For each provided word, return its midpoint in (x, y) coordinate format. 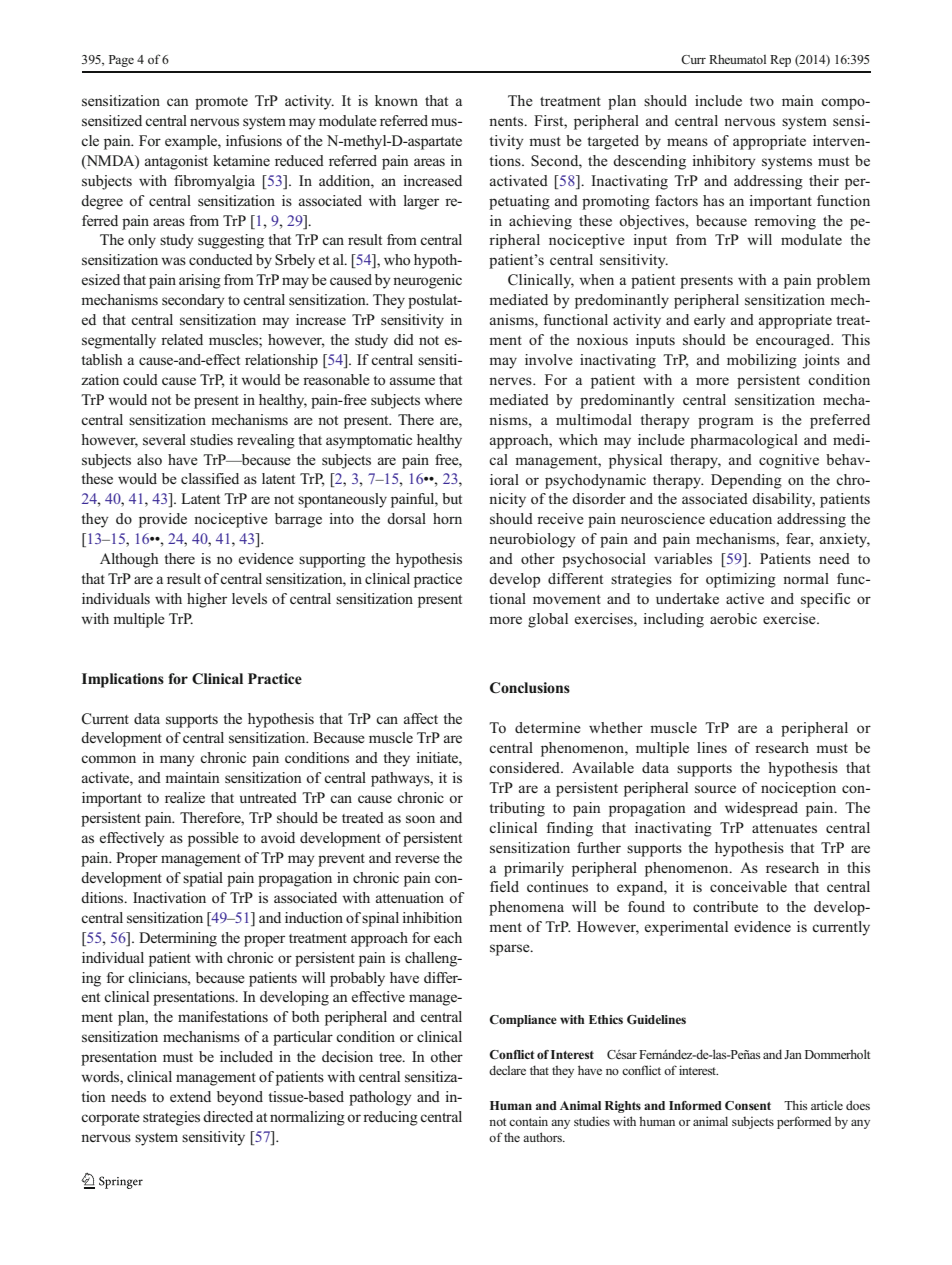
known (396, 101)
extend (190, 1096)
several (164, 440)
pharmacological (744, 441)
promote (221, 103)
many (177, 761)
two (762, 101)
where (443, 399)
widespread (761, 809)
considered (525, 768)
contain (528, 1121)
